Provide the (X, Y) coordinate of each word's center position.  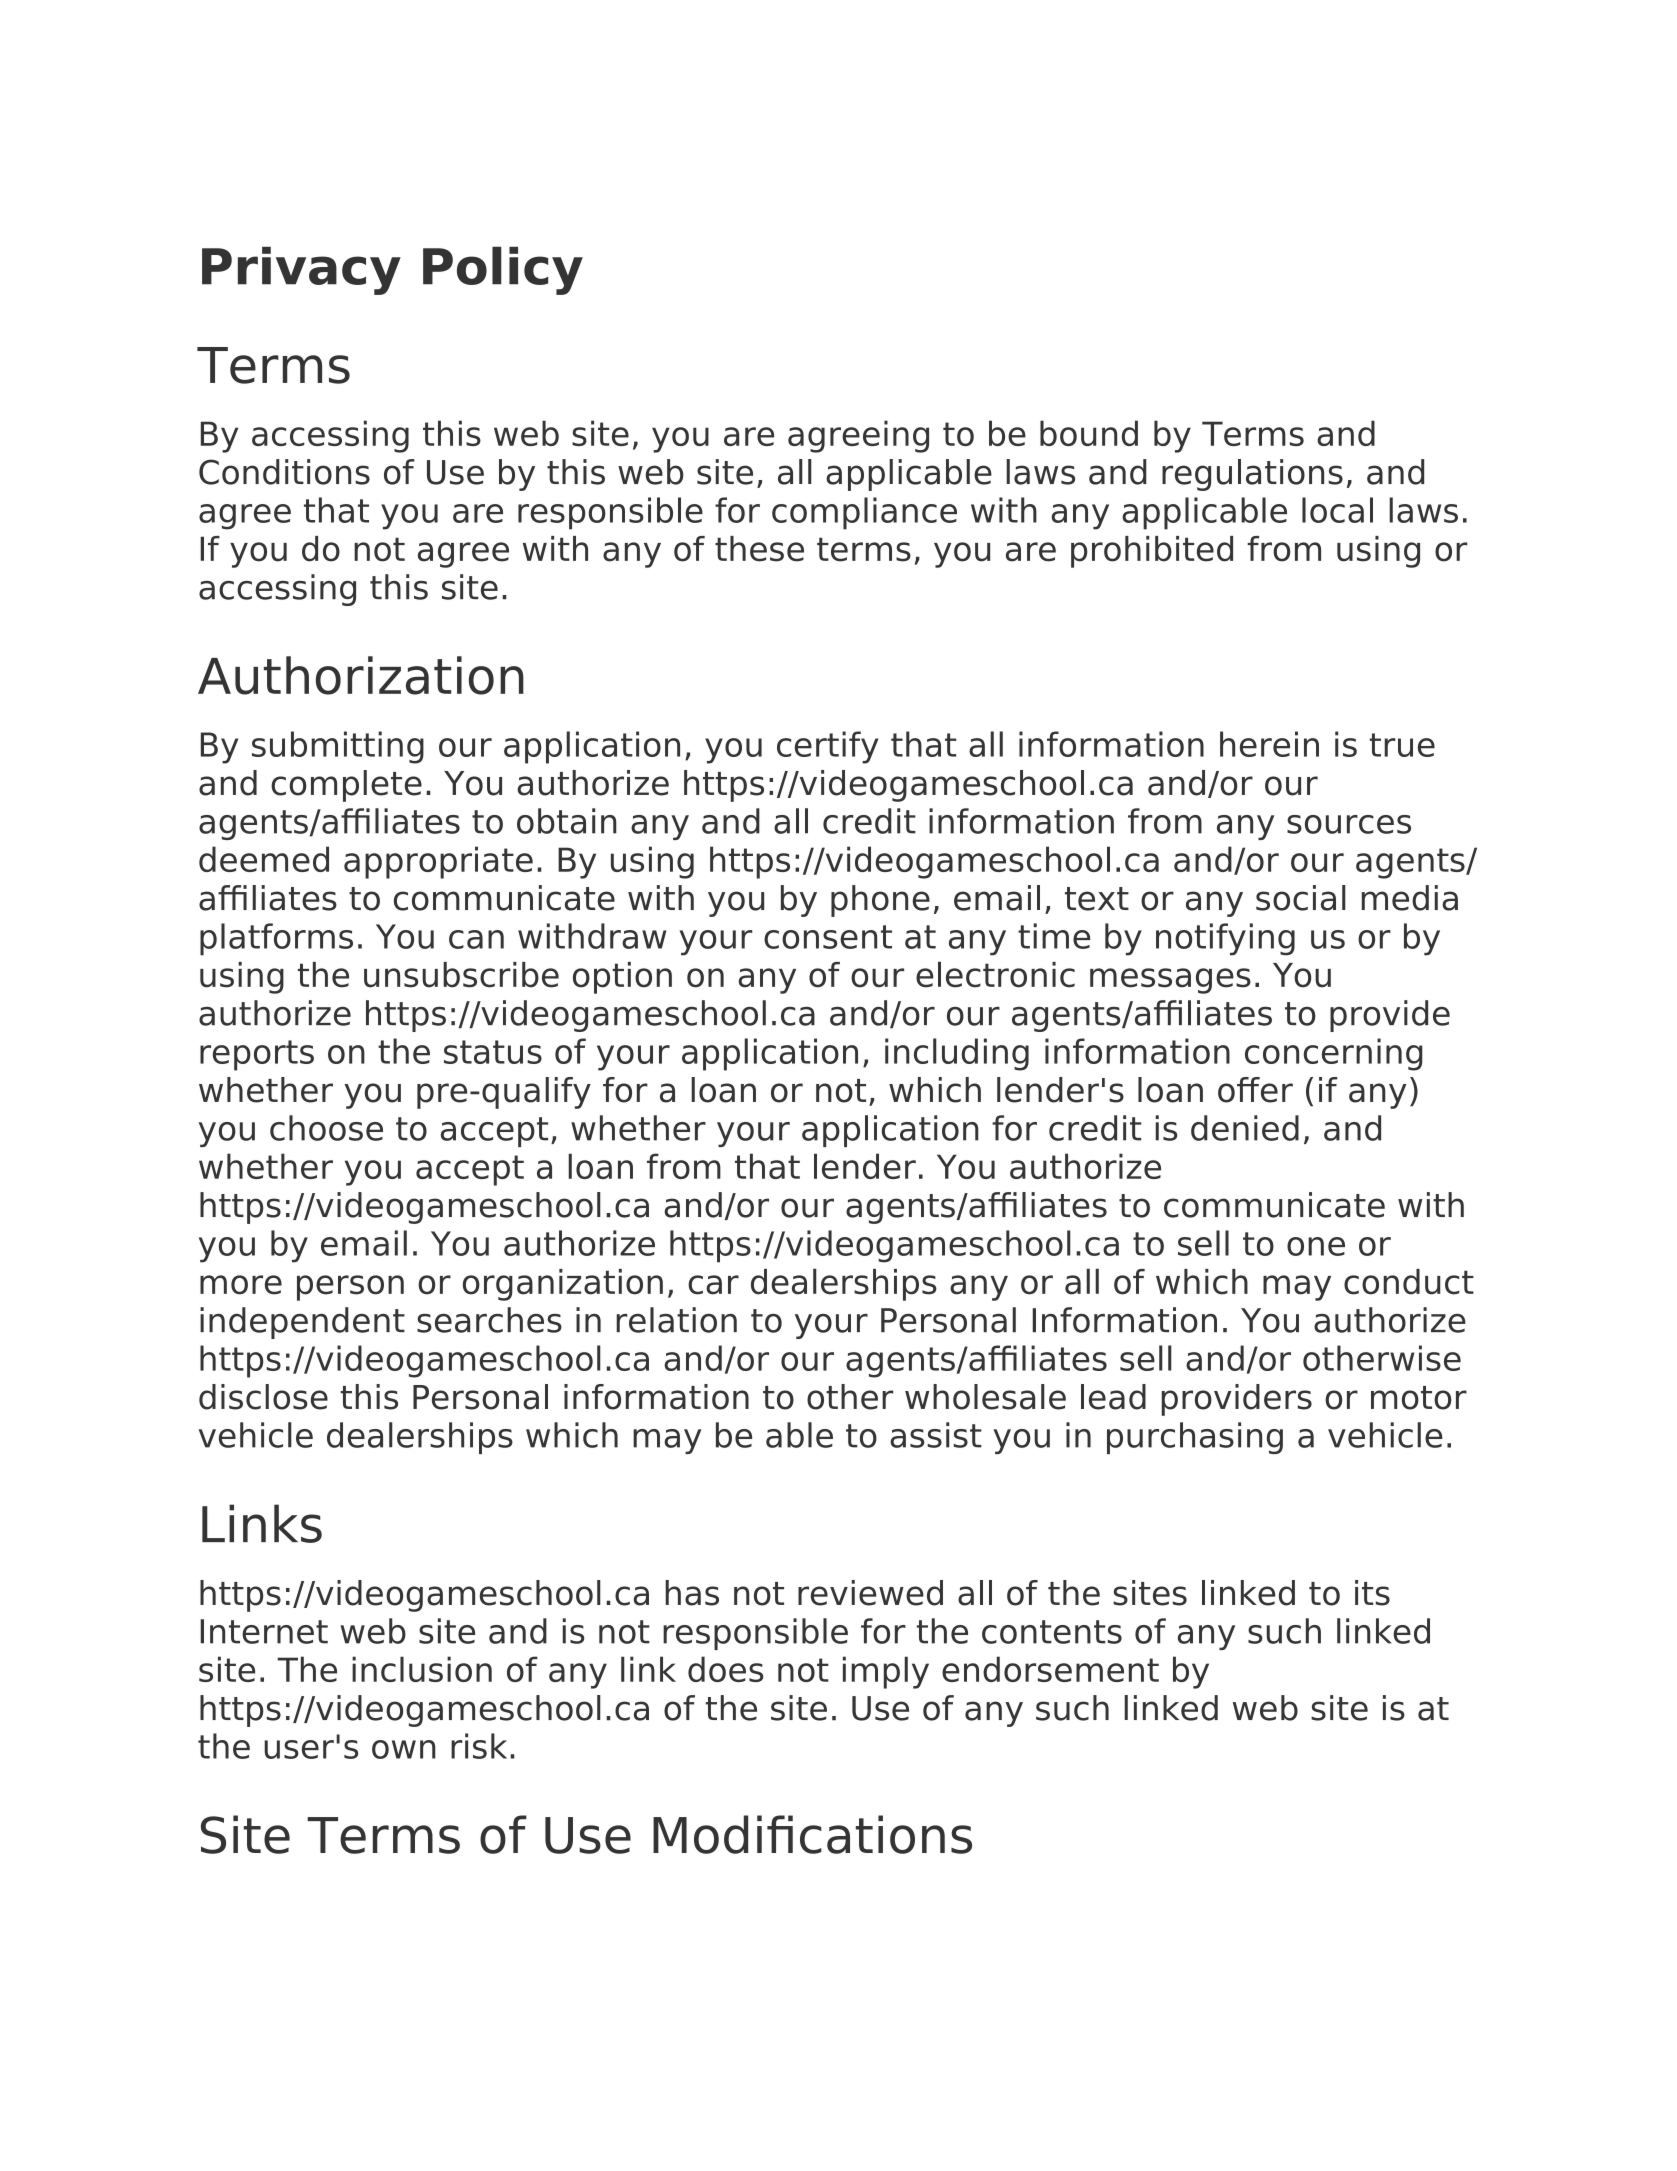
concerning (1333, 1054)
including (957, 1054)
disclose (263, 1397)
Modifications (812, 1834)
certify (827, 747)
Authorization (361, 675)
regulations (1252, 475)
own (403, 1749)
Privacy (301, 271)
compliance (864, 513)
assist (936, 1435)
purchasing (1195, 1438)
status (493, 1052)
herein (1269, 744)
